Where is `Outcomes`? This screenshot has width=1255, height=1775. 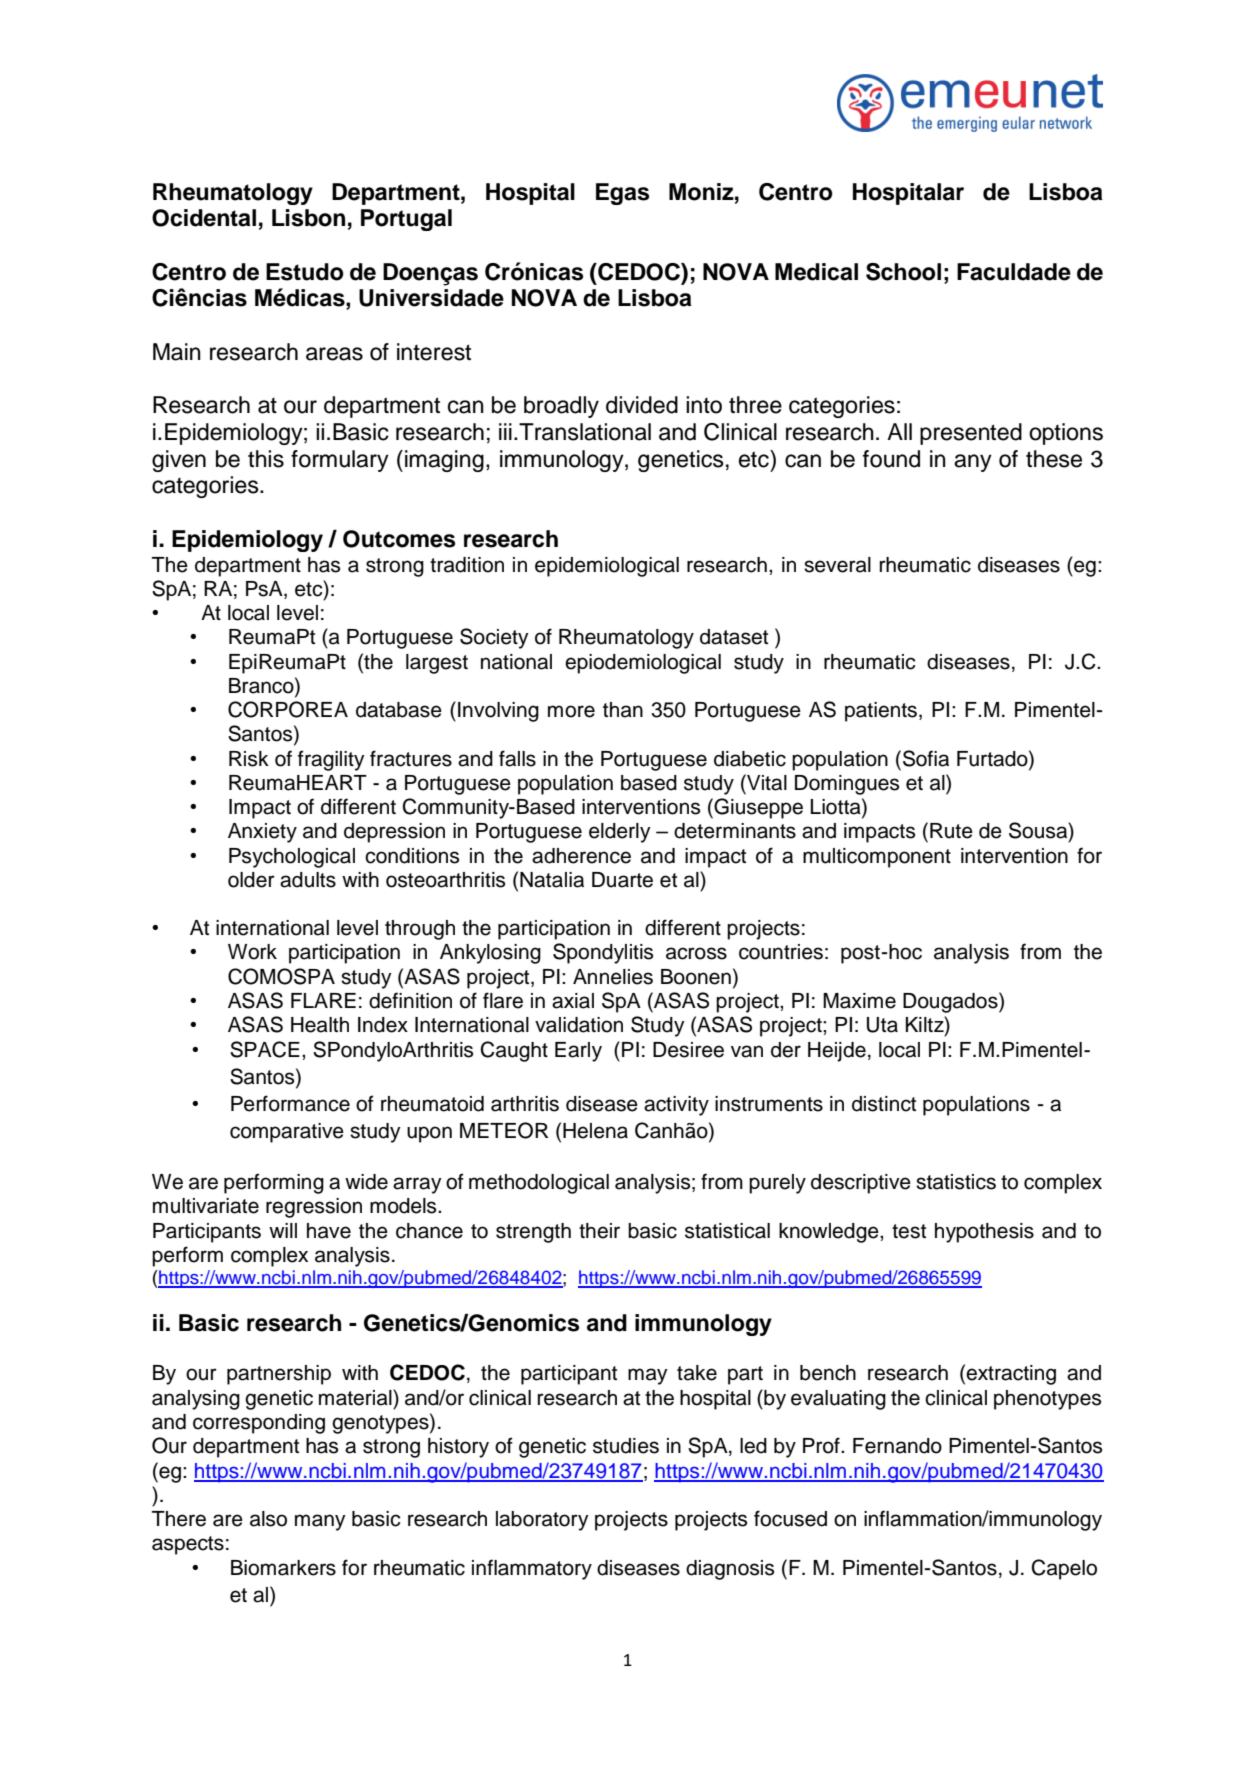 Outcomes is located at coordinates (399, 539).
